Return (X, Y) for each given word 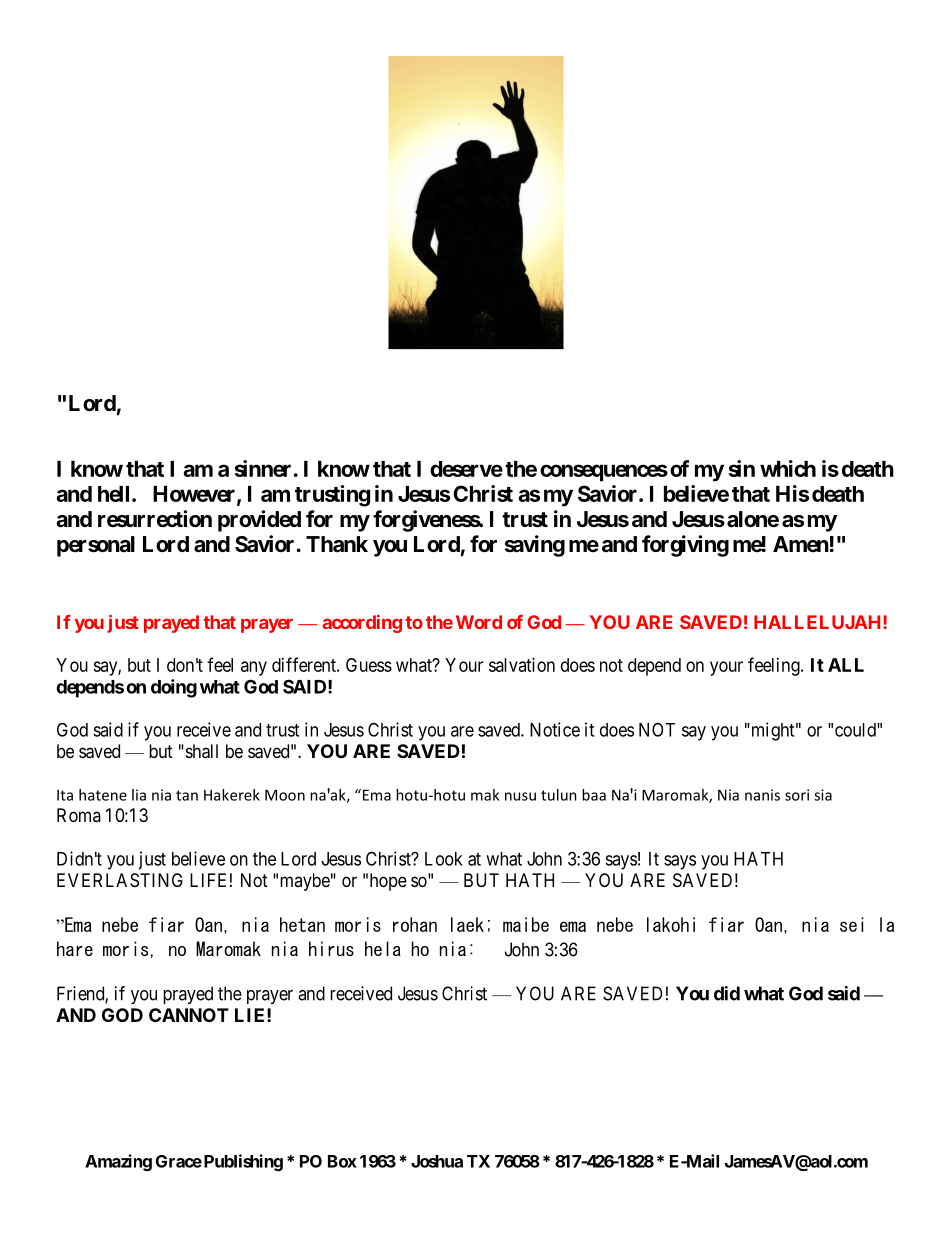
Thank (337, 544)
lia (139, 795)
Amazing (118, 1162)
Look (444, 859)
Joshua (437, 1161)
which (788, 468)
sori (797, 795)
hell (113, 494)
